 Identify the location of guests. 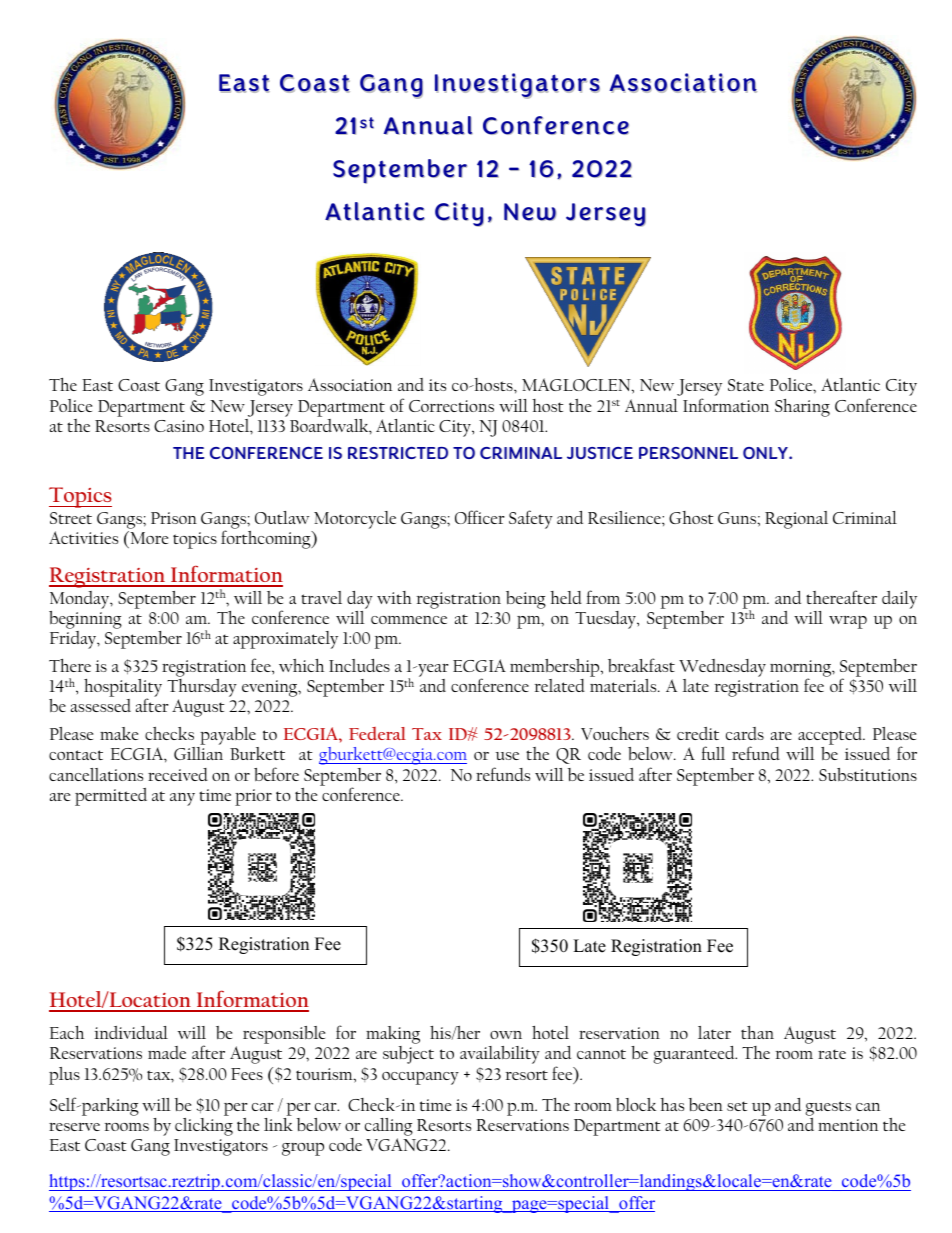
(828, 1108).
